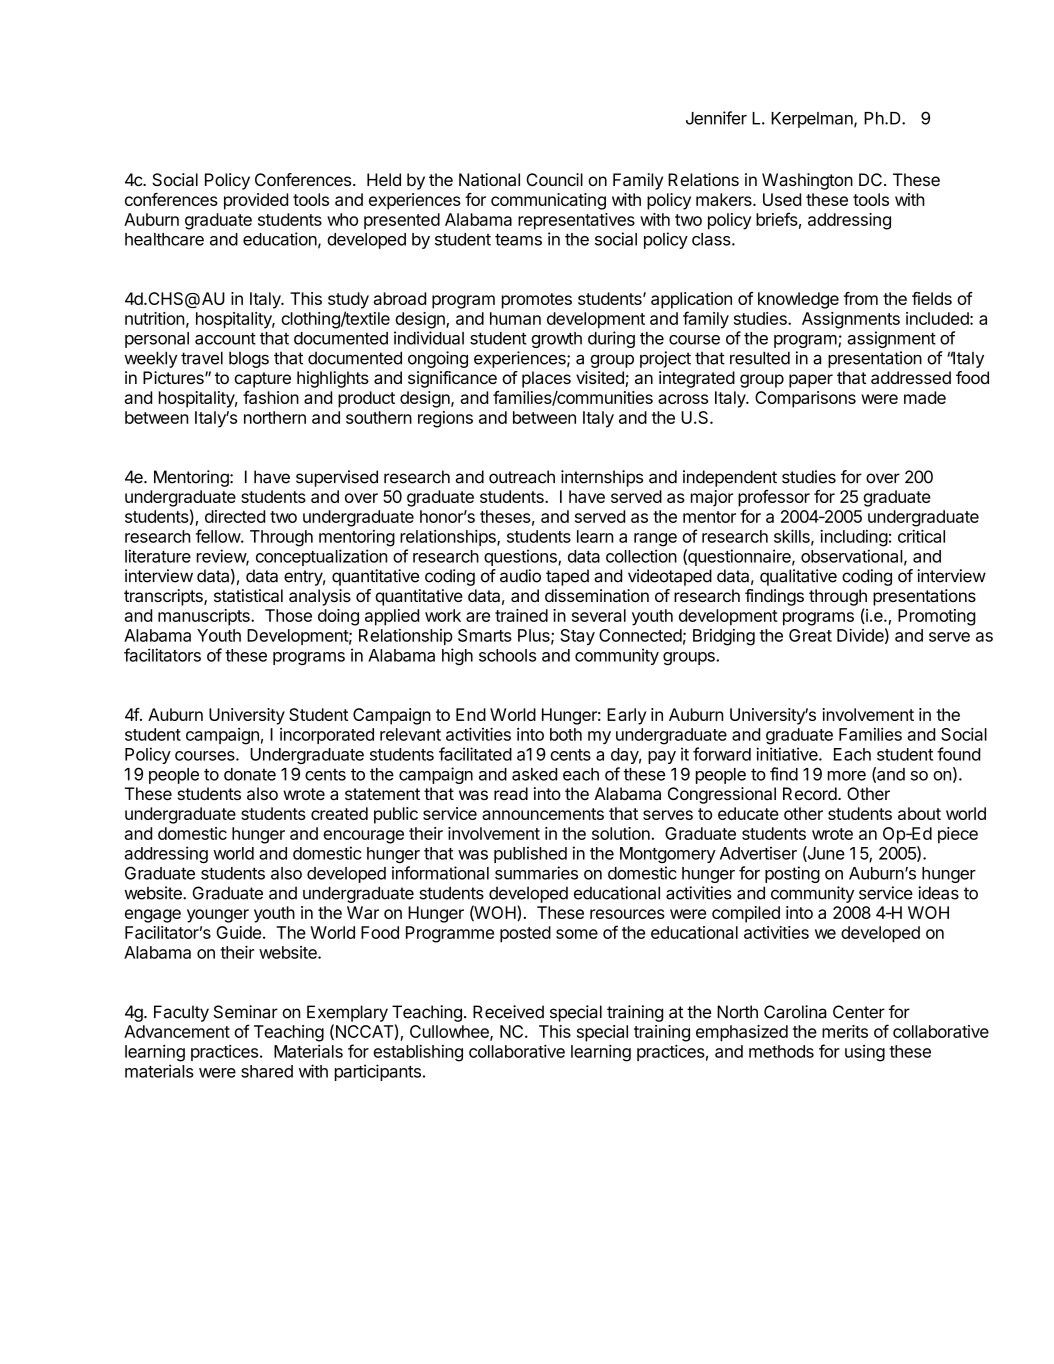  Describe the element at coordinates (256, 201) in the document. I see `provided` at that location.
